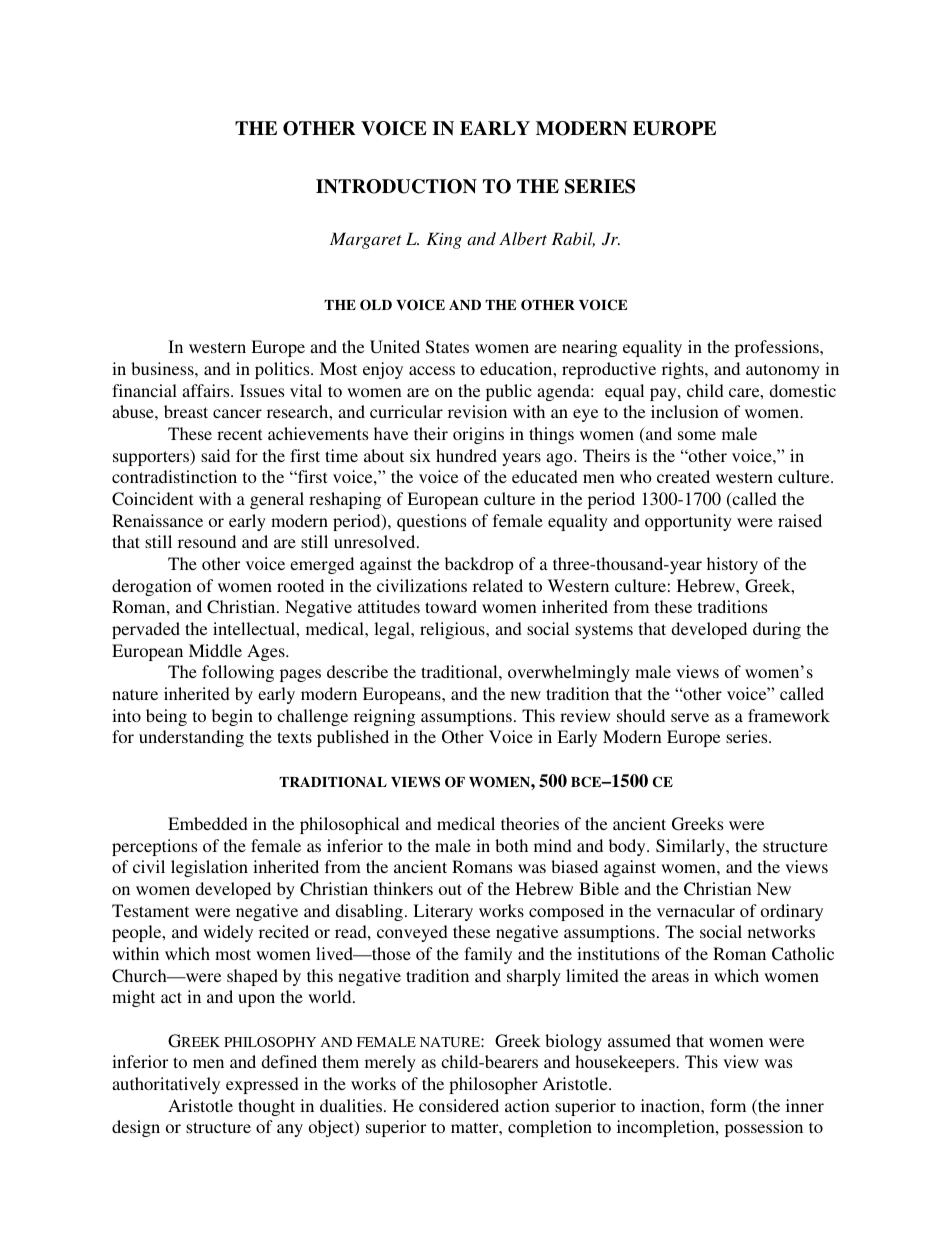 The height and width of the screenshot is (1233, 952). Describe the element at coordinates (478, 435) in the screenshot. I see `origins` at that location.
